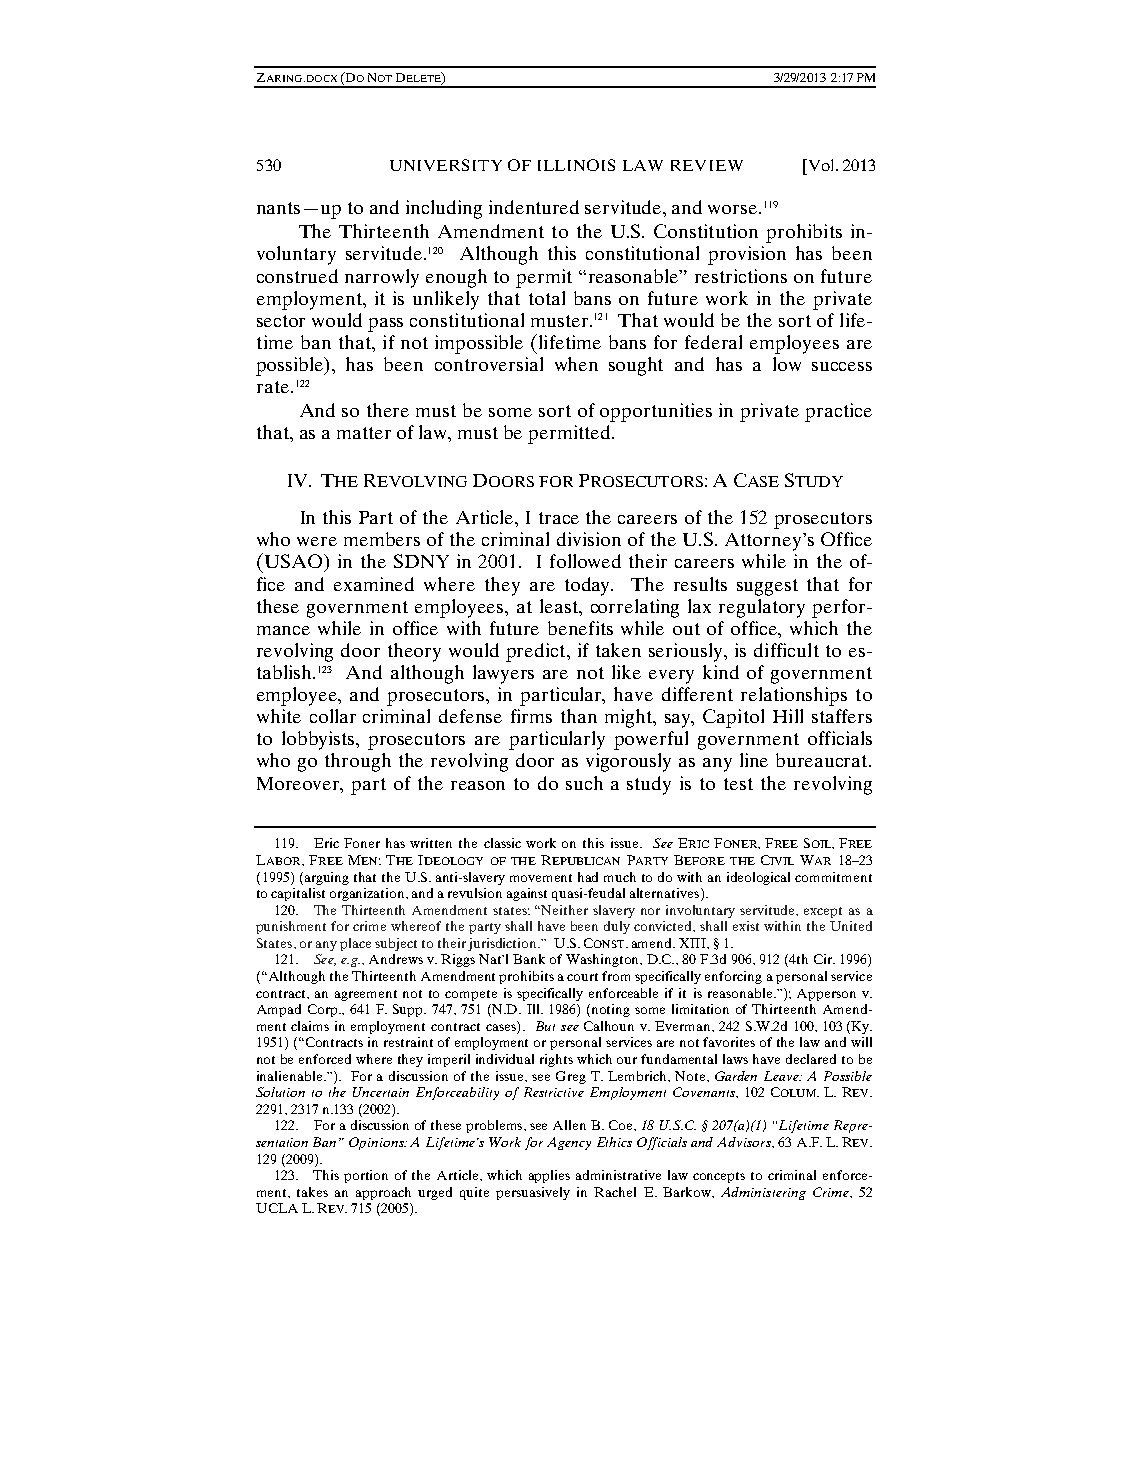 The width and height of the document is (1129, 1460). What do you see at coordinates (794, 696) in the document?
I see `relationships` at bounding box center [794, 696].
